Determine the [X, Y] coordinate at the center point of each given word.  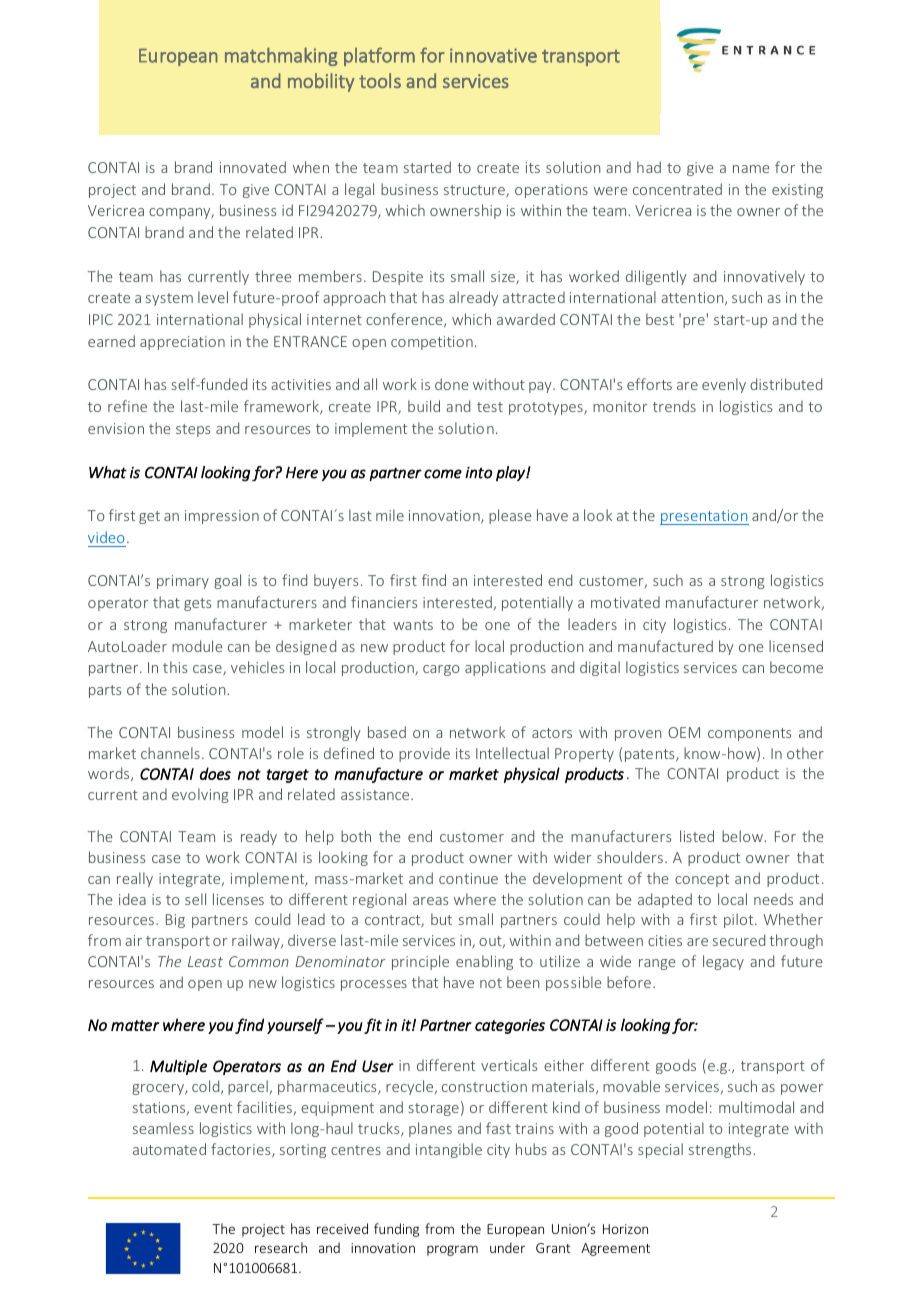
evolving [200, 795]
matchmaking [281, 56]
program [452, 1250]
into [478, 473]
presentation [704, 517]
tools [380, 80]
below [744, 836]
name [751, 169]
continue [468, 878]
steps [193, 430]
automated [169, 1149]
